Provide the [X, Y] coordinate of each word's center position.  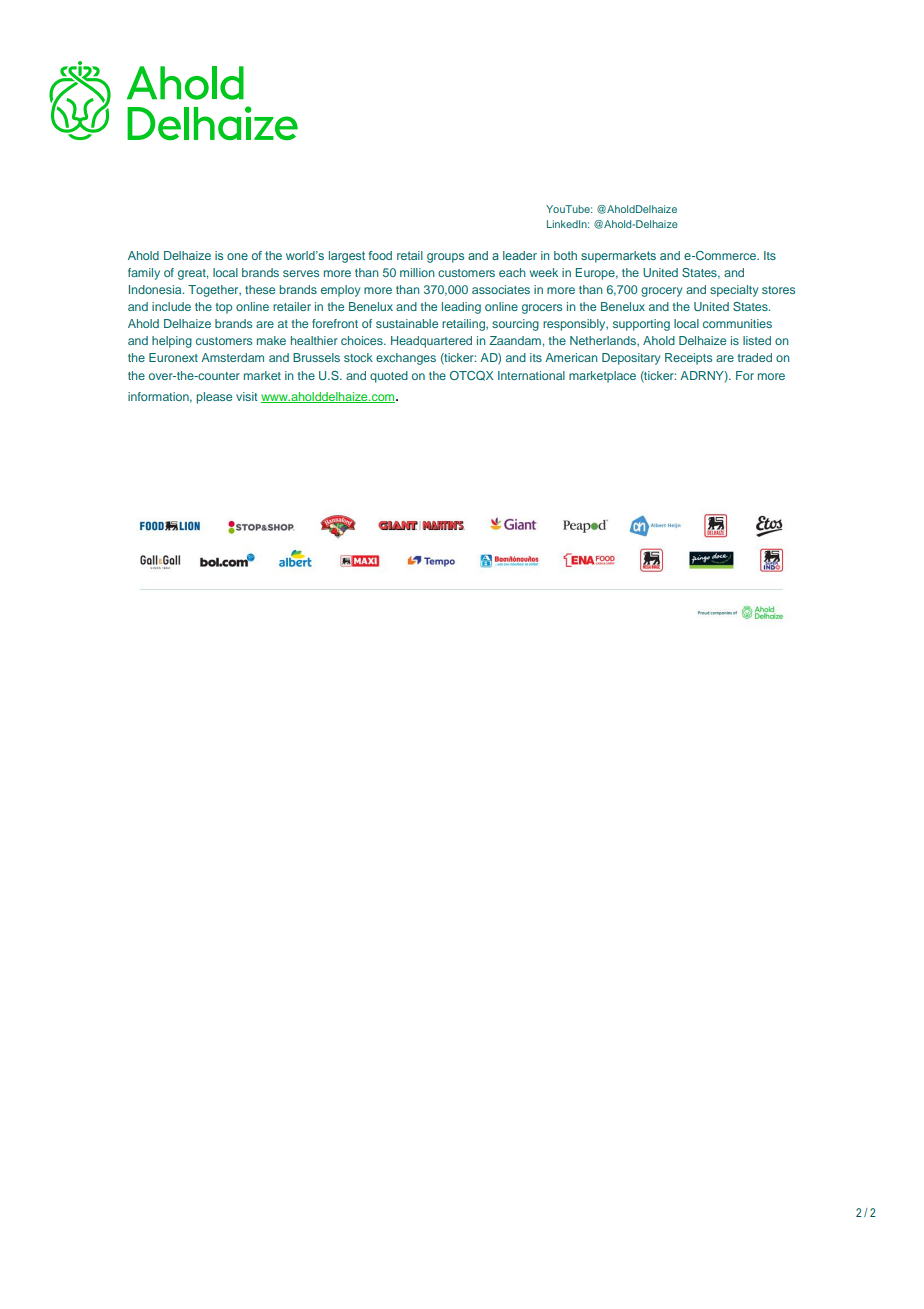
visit [247, 396]
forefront [335, 323]
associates [501, 289]
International [531, 375]
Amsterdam [232, 357]
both [565, 255]
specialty [734, 291]
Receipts [688, 359]
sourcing [515, 325]
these [260, 289]
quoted [389, 377]
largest [347, 257]
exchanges [406, 359]
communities [737, 323]
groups [445, 258]
